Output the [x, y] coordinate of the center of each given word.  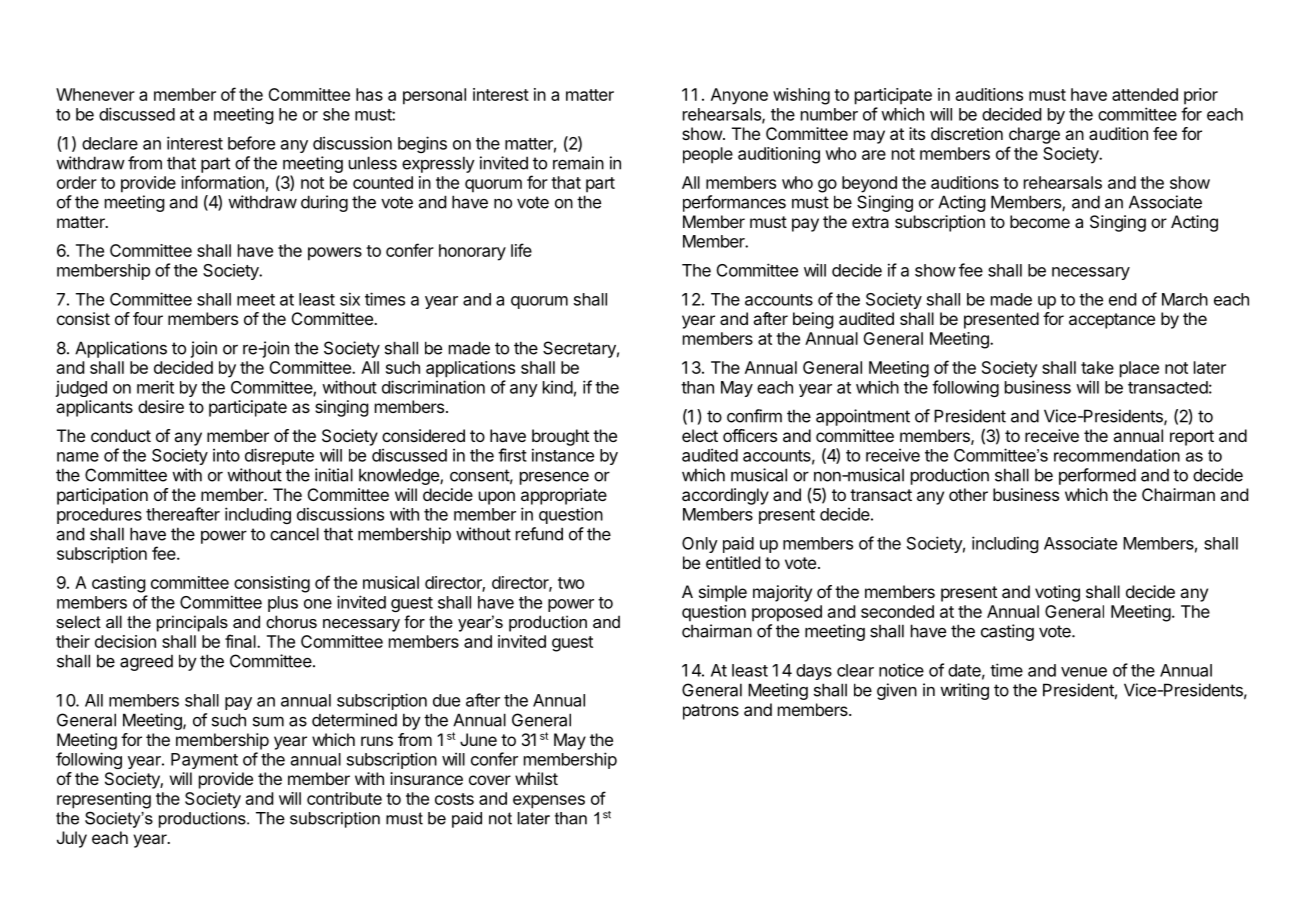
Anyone [739, 96]
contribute [344, 798]
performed [1097, 476]
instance [563, 455]
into [226, 455]
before [251, 143]
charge [1034, 135]
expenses [549, 802]
